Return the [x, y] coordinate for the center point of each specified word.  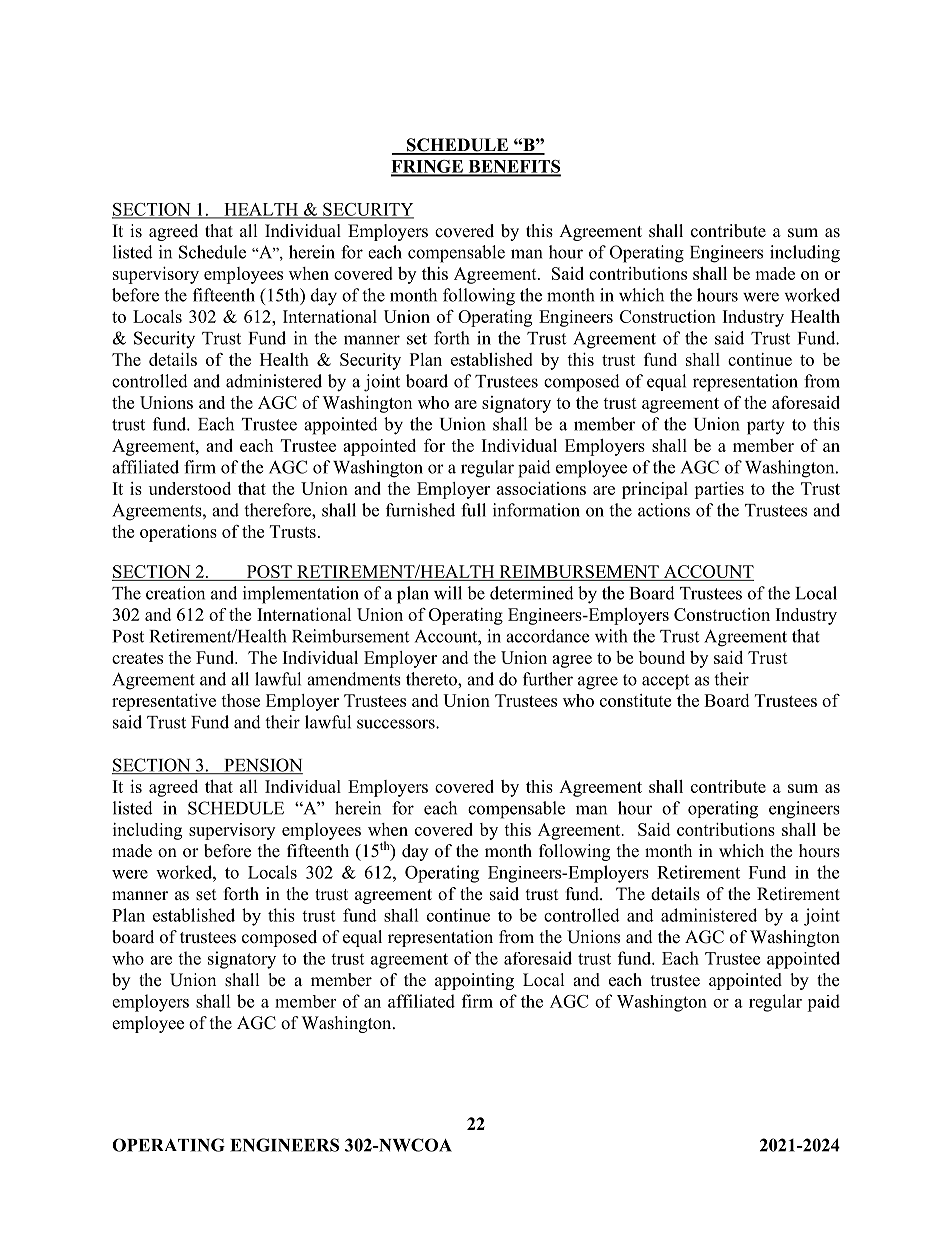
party [766, 427]
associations [541, 488]
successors [397, 724]
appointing [474, 981]
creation [175, 593]
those [240, 700]
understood [190, 488]
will [448, 593]
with [611, 636]
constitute [635, 700]
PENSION [262, 766]
